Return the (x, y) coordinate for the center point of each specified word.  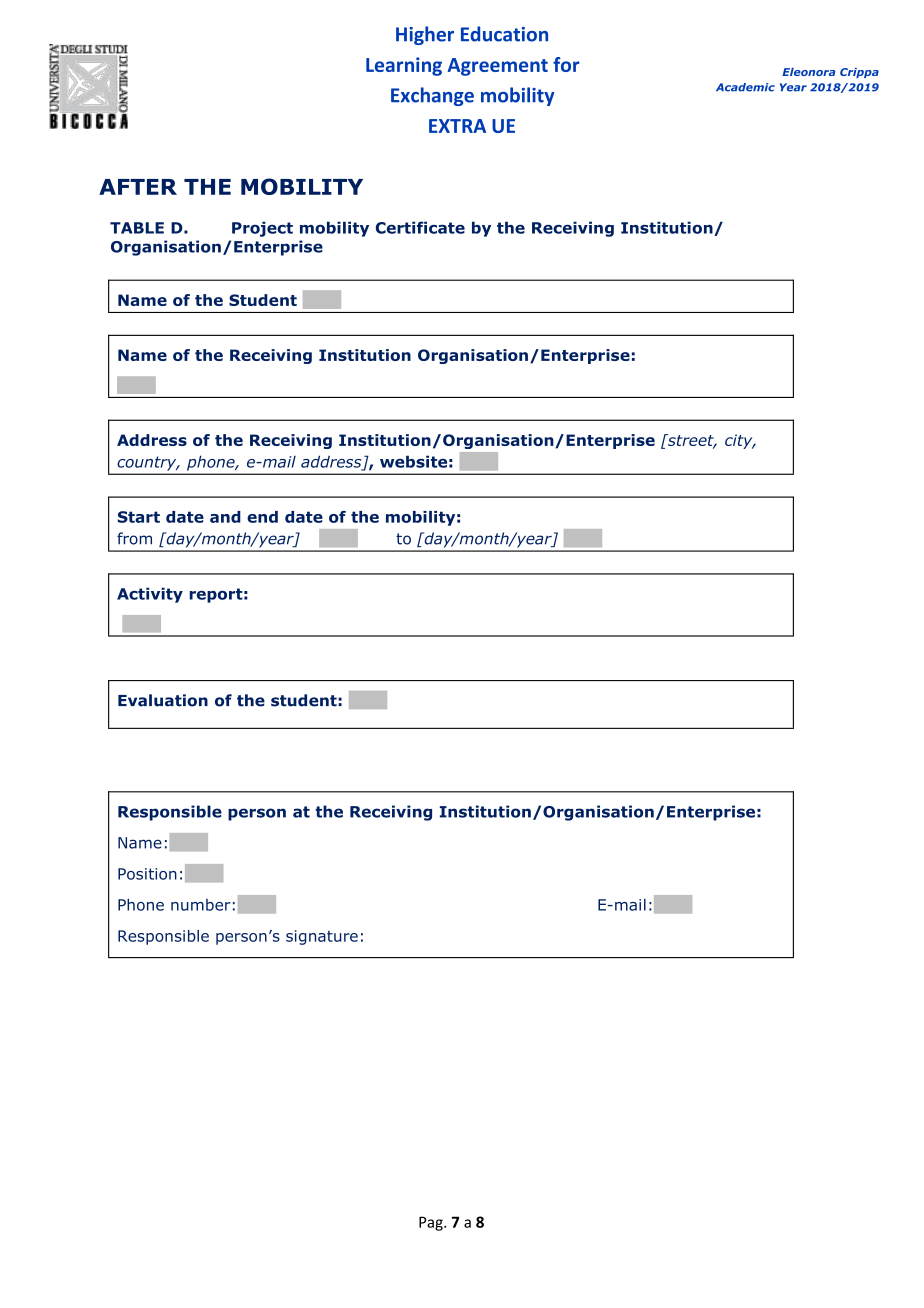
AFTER (138, 187)
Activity (150, 595)
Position (147, 874)
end (262, 517)
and (225, 517)
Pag (432, 1223)
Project (262, 229)
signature (322, 937)
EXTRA (457, 126)
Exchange (432, 96)
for (566, 64)
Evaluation (163, 700)
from (134, 538)
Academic (745, 87)
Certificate (420, 227)
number (201, 905)
